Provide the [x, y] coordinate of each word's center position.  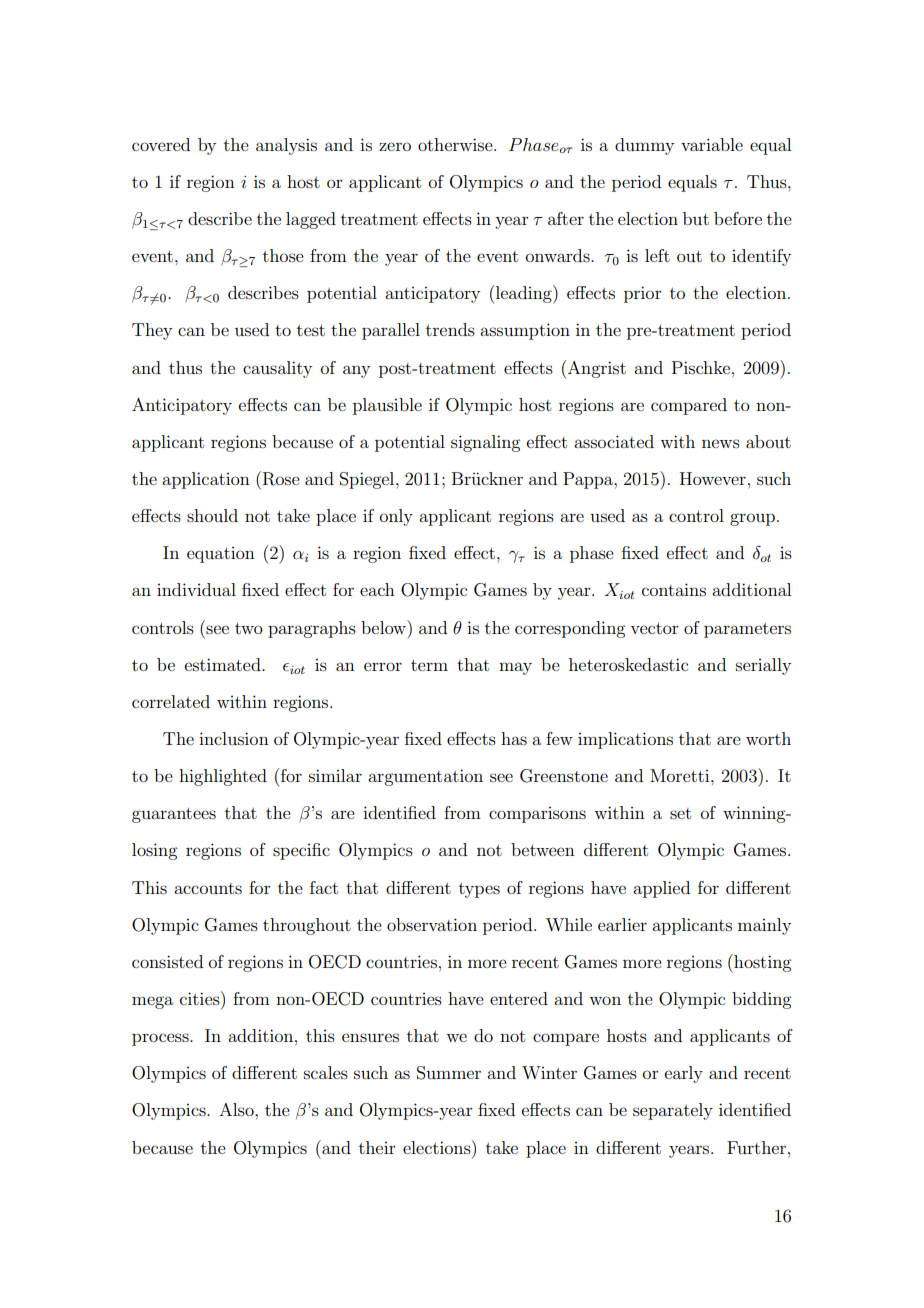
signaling [485, 443]
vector [654, 628]
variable [712, 144]
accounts [208, 888]
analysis [286, 146]
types [479, 890]
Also [237, 1109]
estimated [224, 664]
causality [277, 369]
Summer [449, 1073]
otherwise [456, 144]
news [721, 443]
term [429, 665]
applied [661, 889]
